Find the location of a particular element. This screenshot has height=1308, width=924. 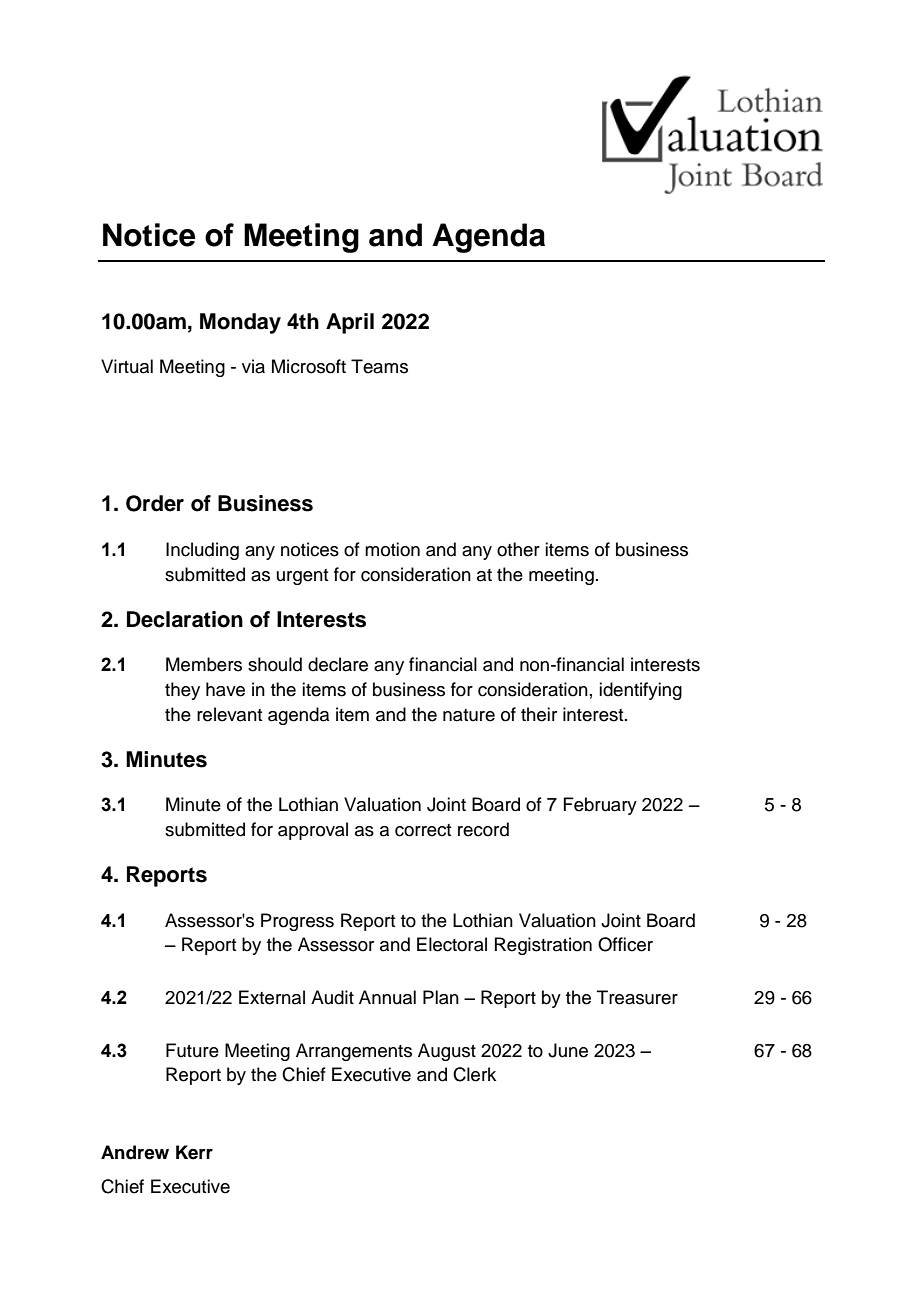

Kerr is located at coordinates (194, 1152).
